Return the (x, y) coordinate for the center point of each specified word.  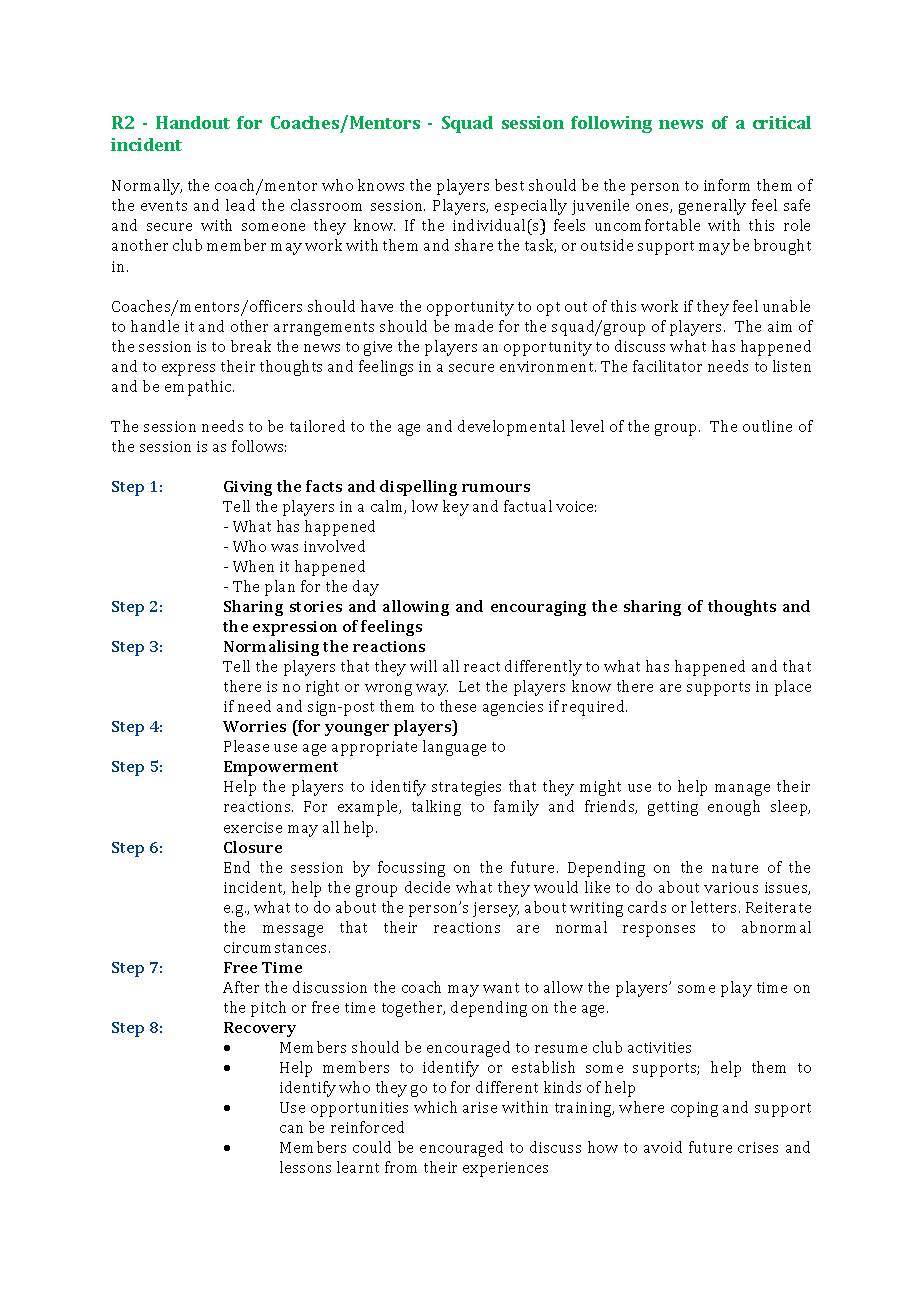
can (291, 1129)
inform (727, 185)
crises (758, 1147)
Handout (193, 122)
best (509, 185)
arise (480, 1107)
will (423, 666)
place (793, 688)
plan (280, 588)
